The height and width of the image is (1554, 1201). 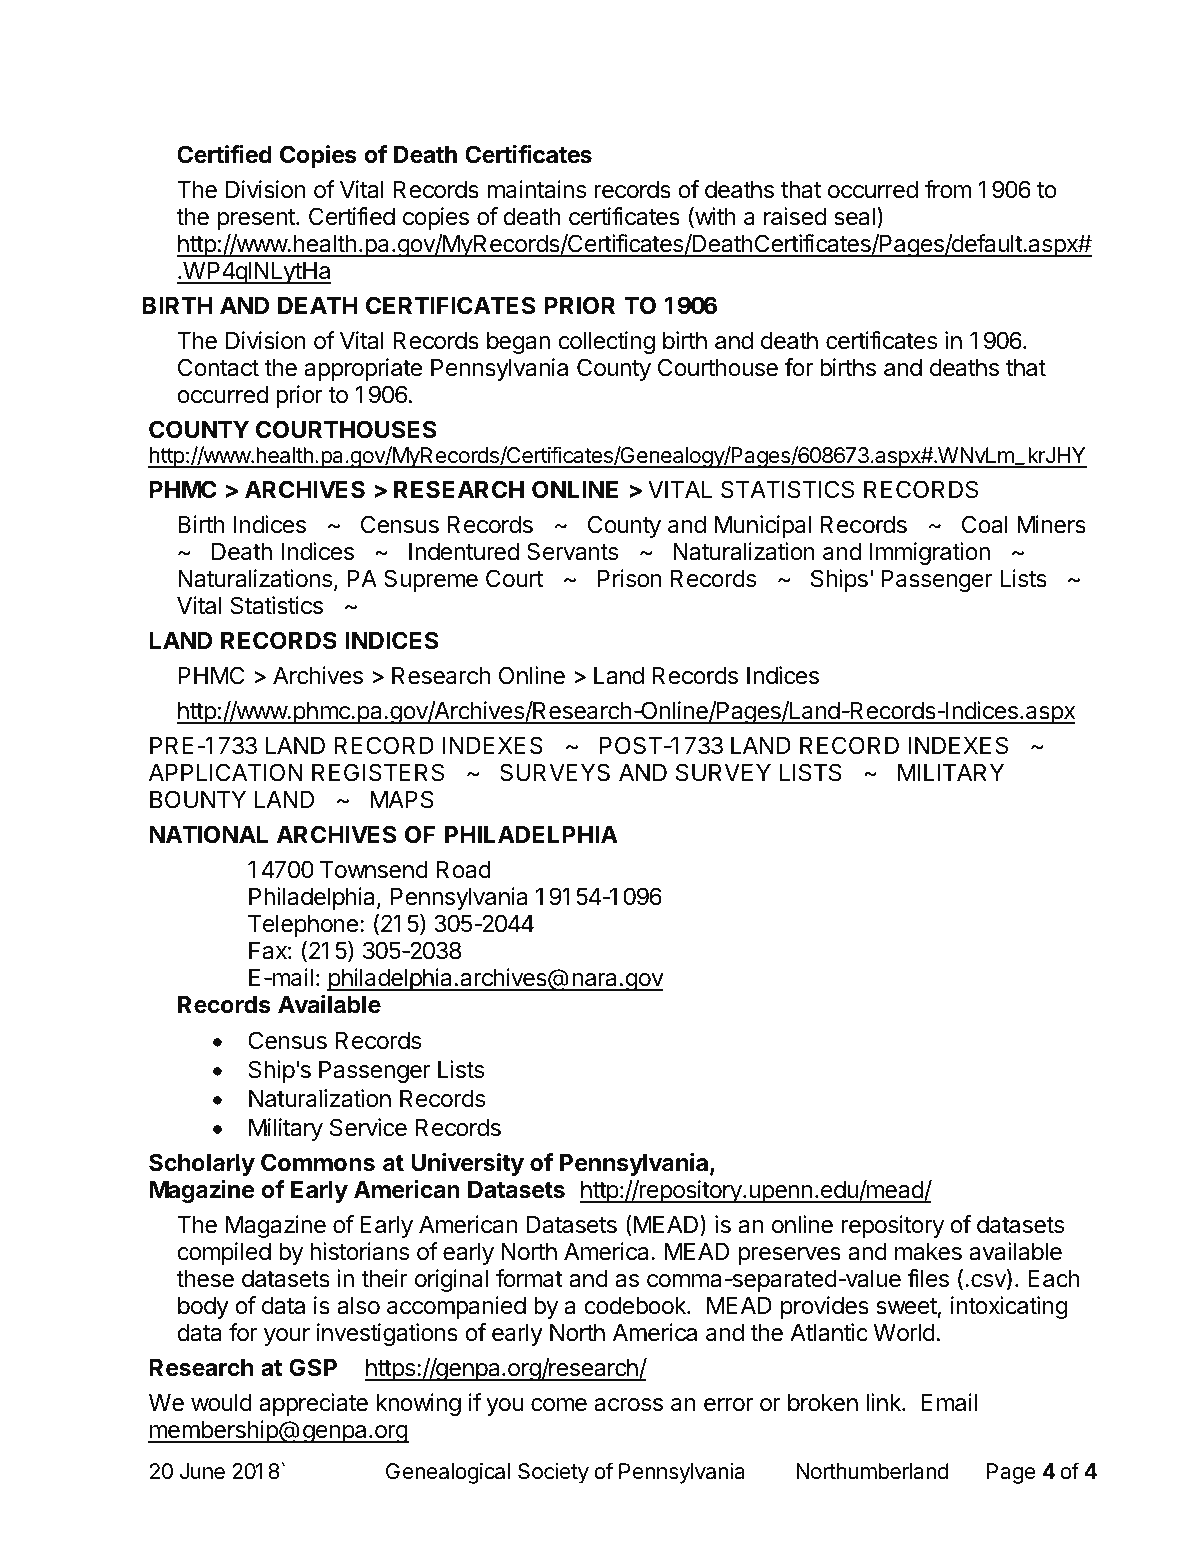 I want to click on appreciate, so click(x=313, y=1404).
